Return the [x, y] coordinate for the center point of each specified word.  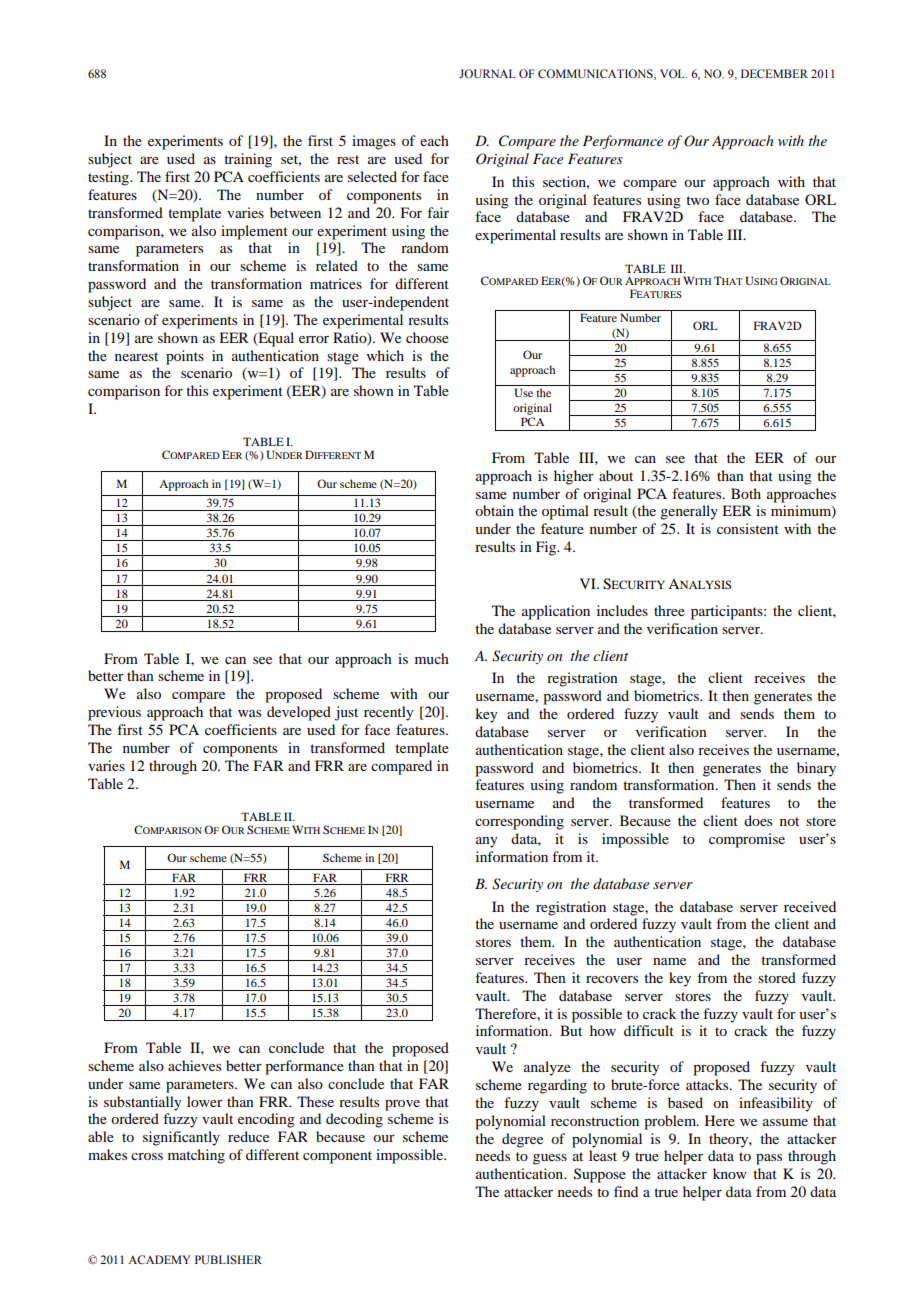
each [434, 140]
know [730, 1173]
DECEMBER [774, 73]
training [248, 160]
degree [522, 1140]
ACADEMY [159, 1259]
